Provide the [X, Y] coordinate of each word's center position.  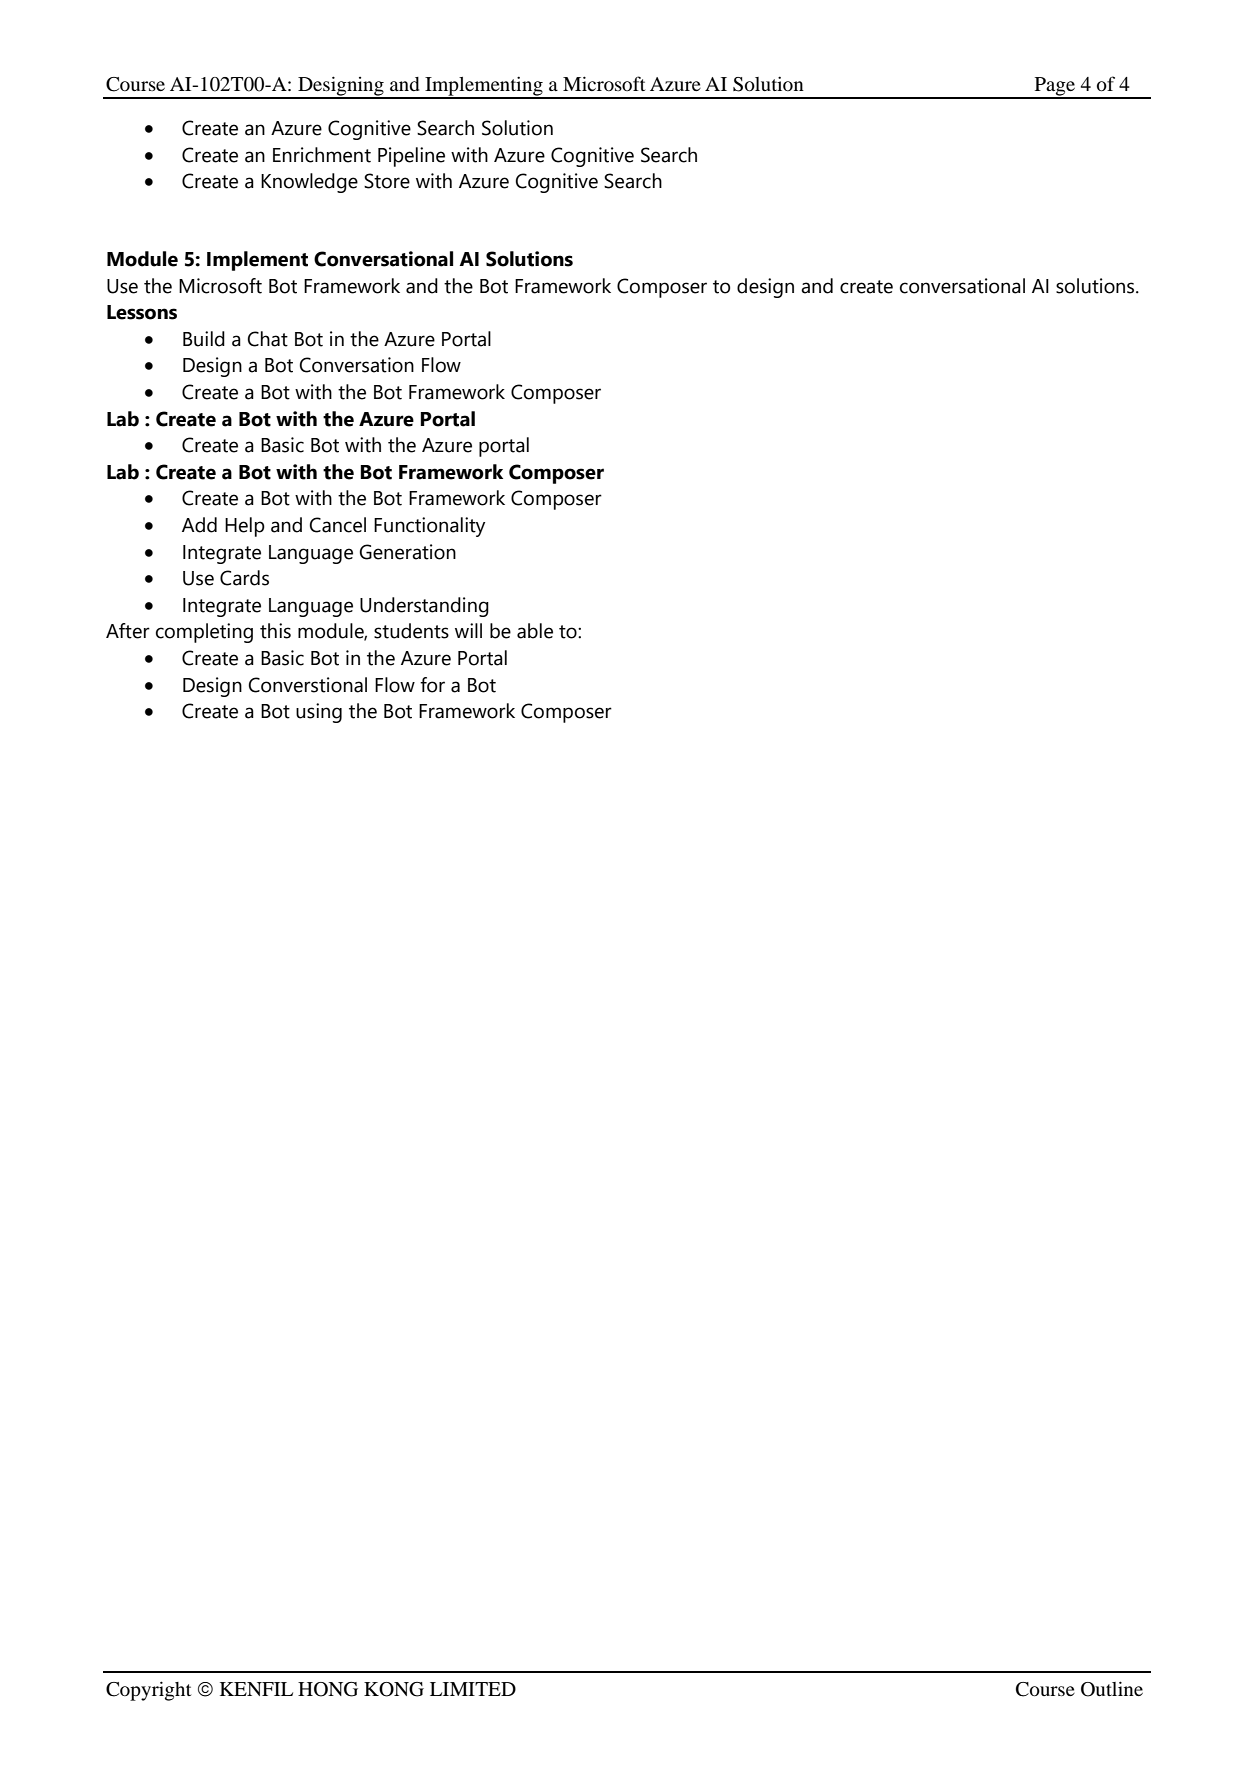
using [319, 713]
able [535, 631]
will [468, 630]
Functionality [429, 527]
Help [245, 527]
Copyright [148, 1691]
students [411, 631]
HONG [328, 1689]
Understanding [424, 607]
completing [204, 633]
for [432, 685]
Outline [1112, 1689]
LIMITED [473, 1689]
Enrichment [322, 155]
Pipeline [411, 157]
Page [1054, 87]
